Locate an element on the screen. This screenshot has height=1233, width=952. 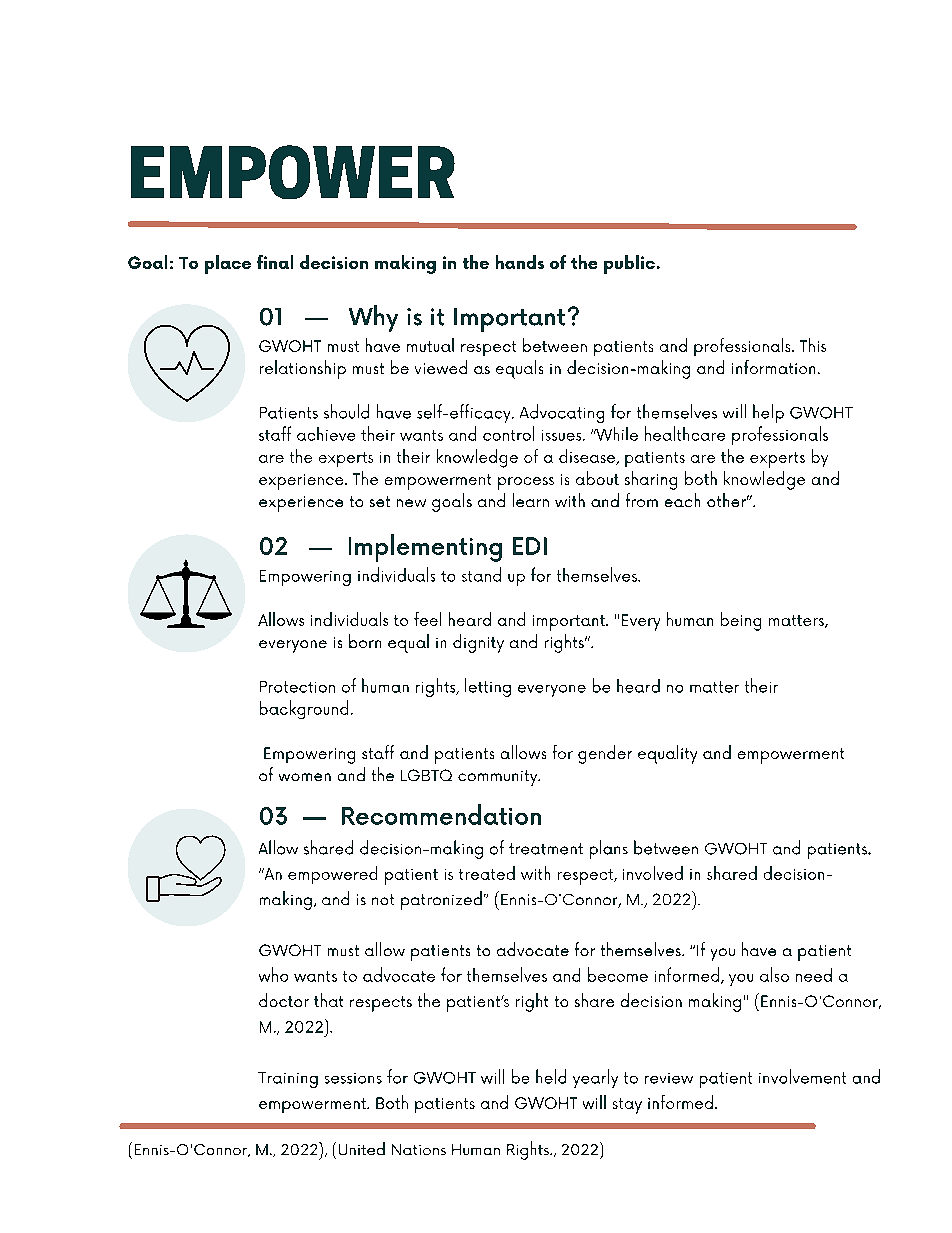
treatment is located at coordinates (546, 849).
